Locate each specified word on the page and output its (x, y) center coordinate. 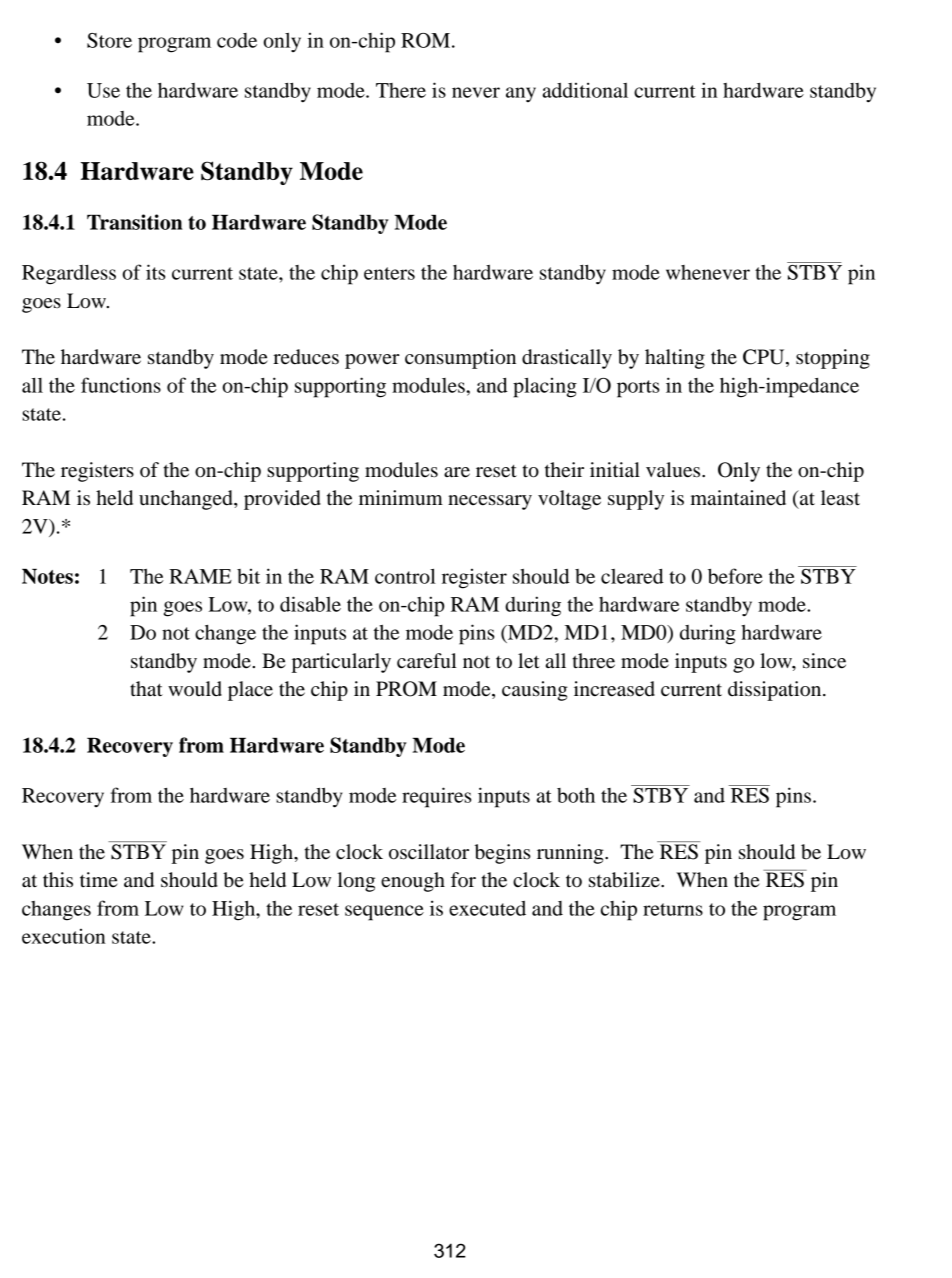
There (401, 90)
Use (103, 90)
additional (585, 90)
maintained (738, 498)
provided (282, 500)
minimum (401, 497)
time (99, 879)
